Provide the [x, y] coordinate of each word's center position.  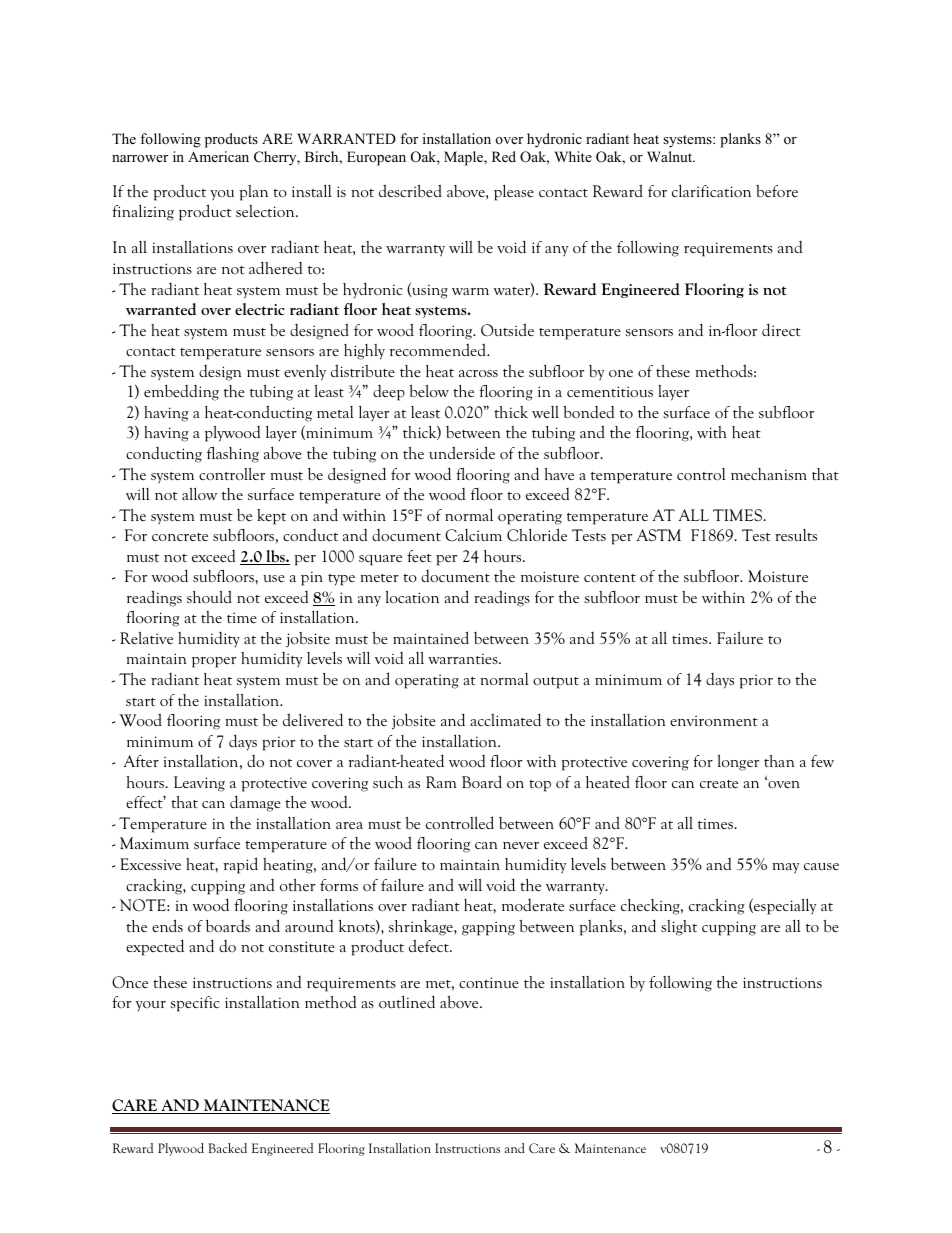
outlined [407, 1001]
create [719, 784]
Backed [227, 1148]
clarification [711, 190]
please [514, 192]
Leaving [199, 784]
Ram [441, 782]
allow [199, 493]
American [218, 156]
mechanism [769, 474]
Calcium [473, 535]
